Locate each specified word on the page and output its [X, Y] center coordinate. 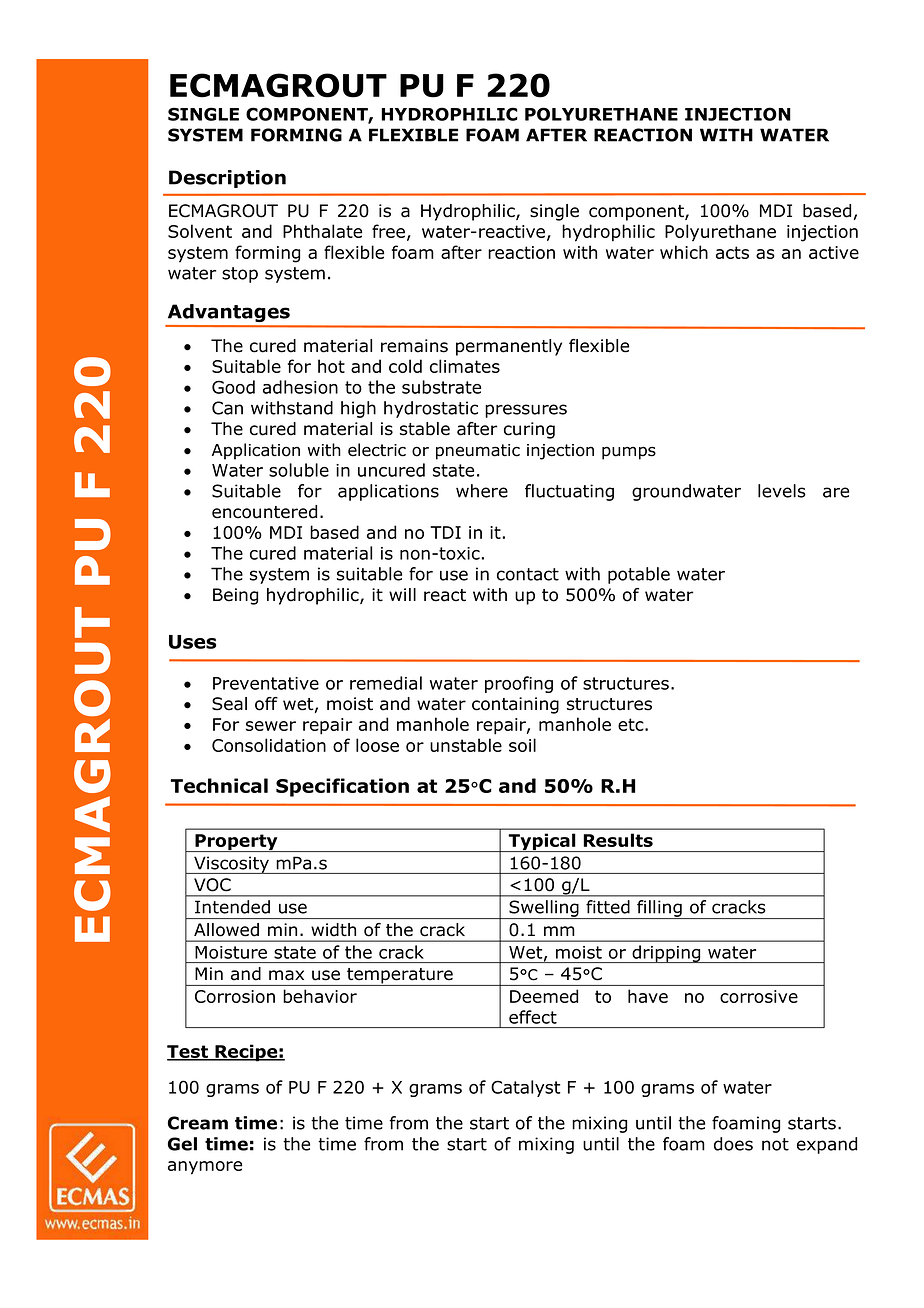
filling [659, 909]
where [482, 491]
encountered [264, 512]
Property [236, 843]
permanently [509, 347]
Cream [198, 1123]
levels [782, 491]
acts [732, 252]
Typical [542, 842]
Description [227, 179]
